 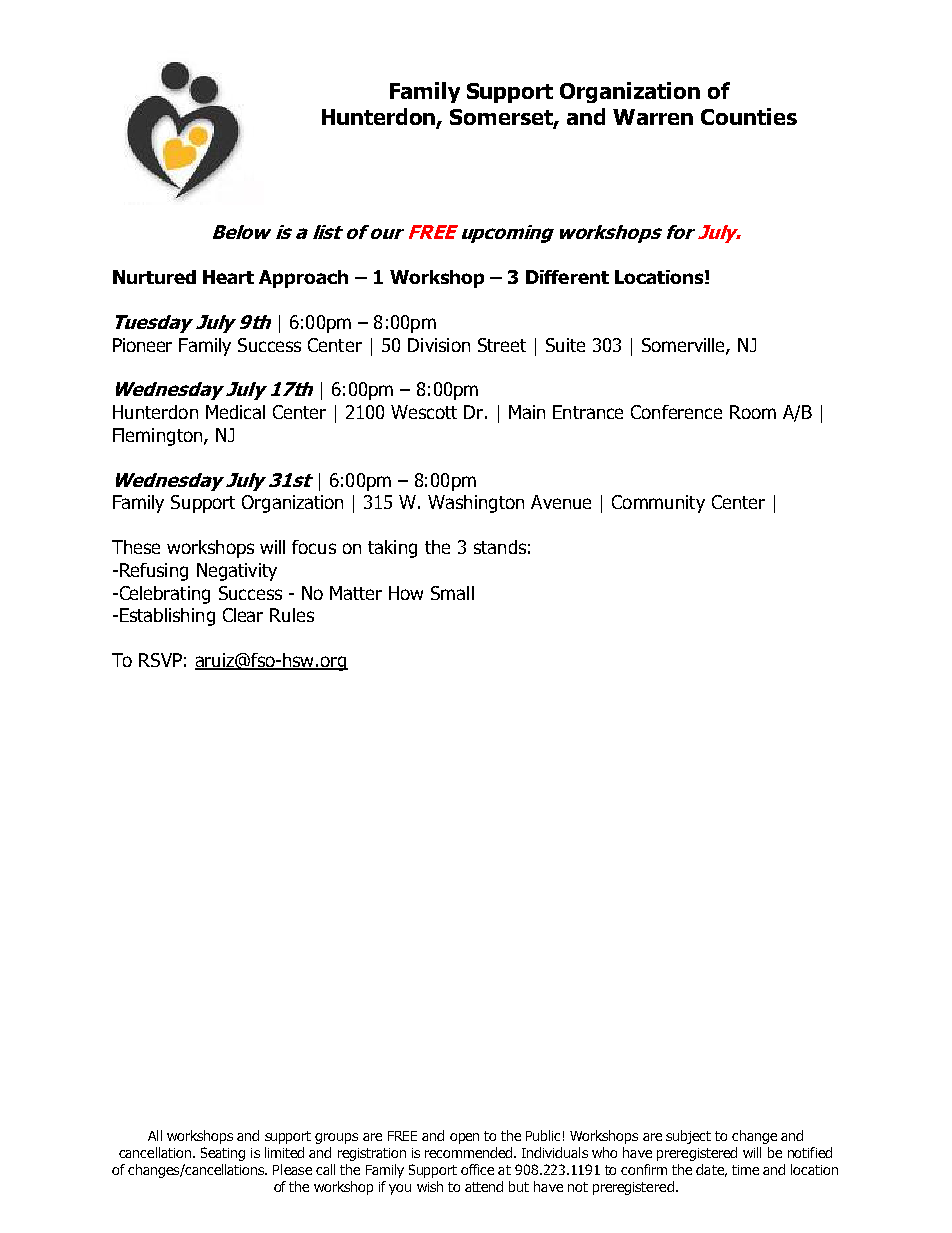 What do you see at coordinates (468, 1152) in the screenshot?
I see `recommended` at bounding box center [468, 1152].
